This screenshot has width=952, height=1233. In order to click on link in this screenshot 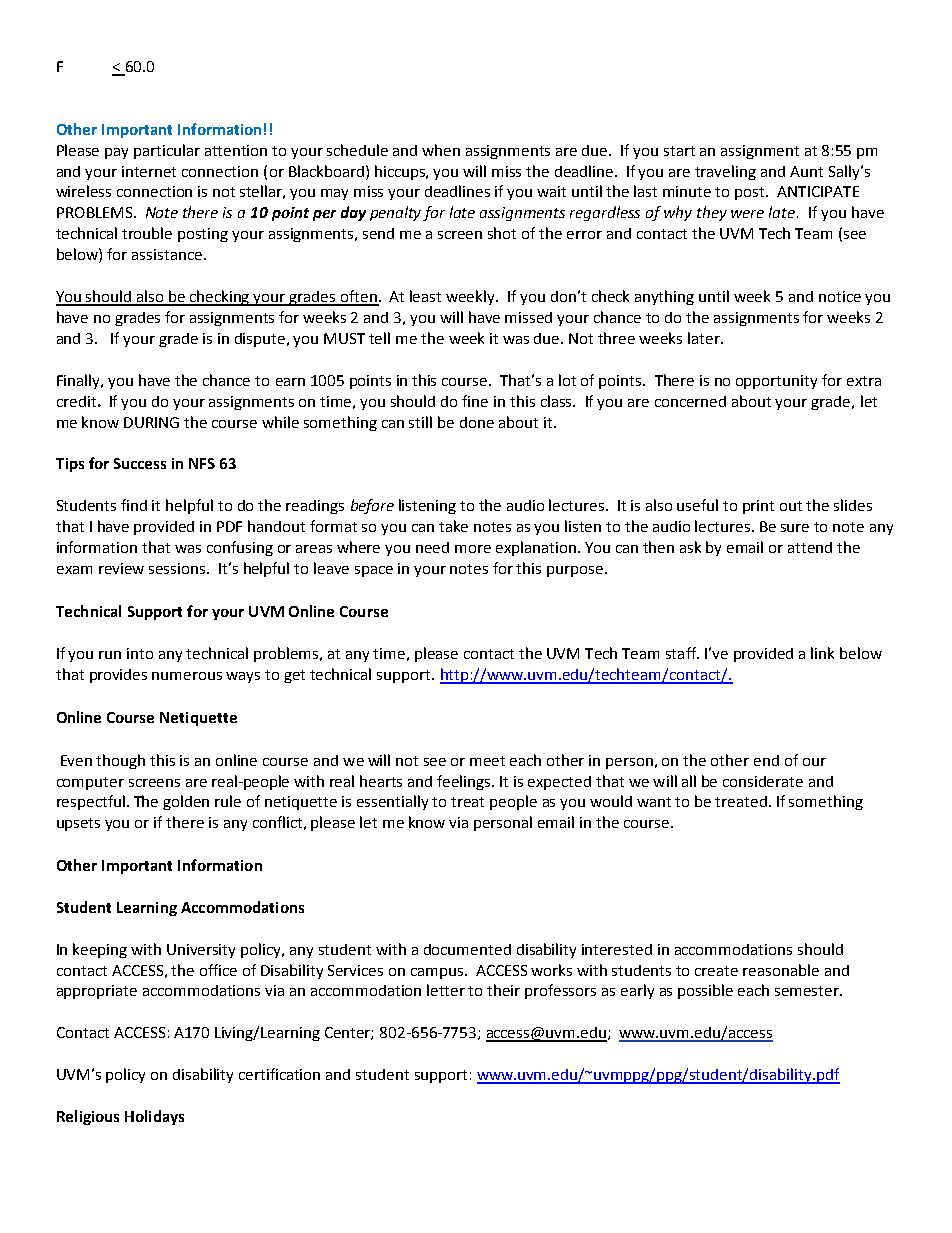, I will do `click(822, 653)`.
